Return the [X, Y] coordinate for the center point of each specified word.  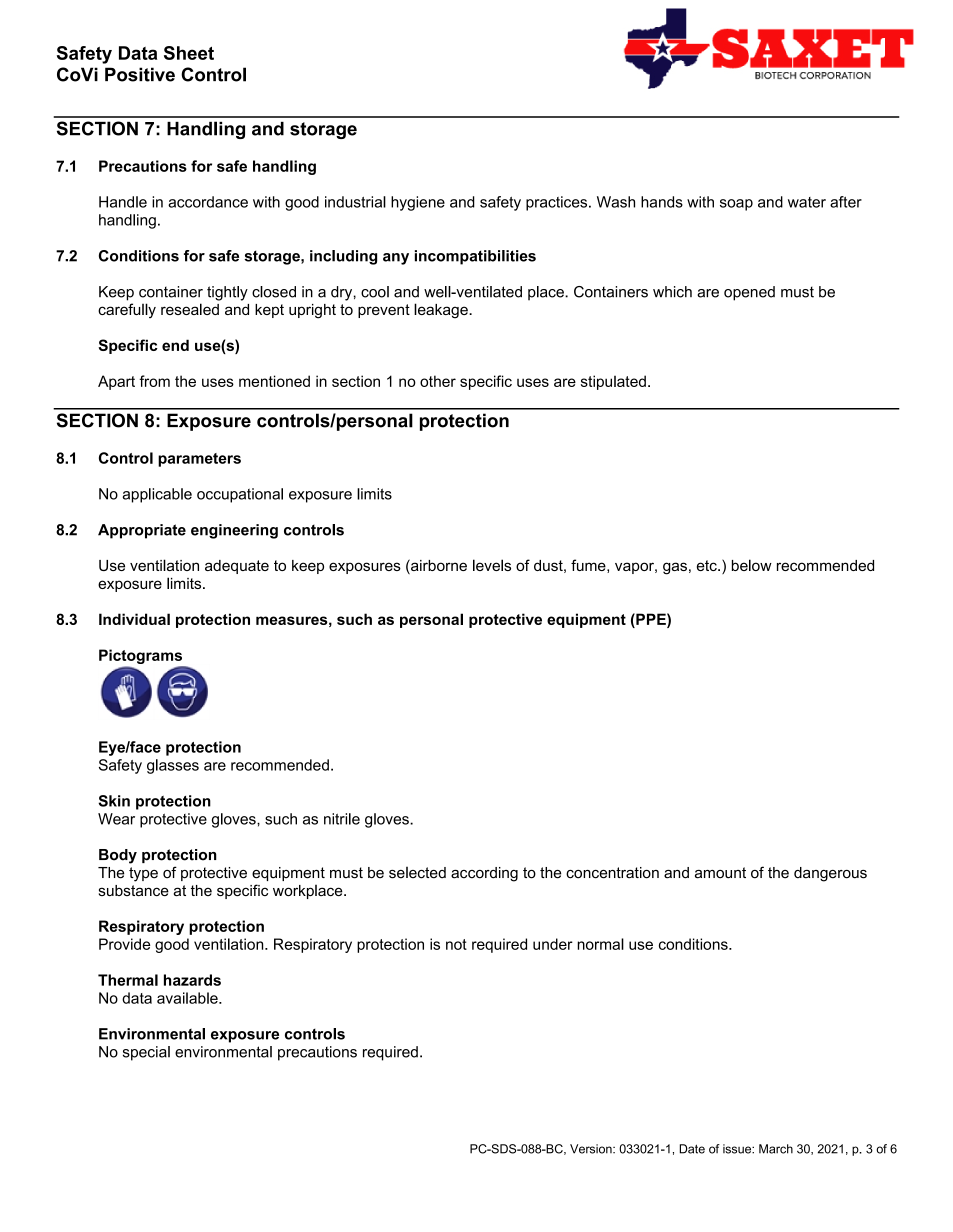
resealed [190, 309]
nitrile [342, 819]
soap [736, 205]
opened [749, 293]
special [146, 1053]
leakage [442, 311]
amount [720, 873]
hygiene [418, 203]
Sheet [189, 53]
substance [134, 890]
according [484, 874]
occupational [240, 495]
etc [708, 565]
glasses [173, 766]
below [752, 565]
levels [492, 565]
